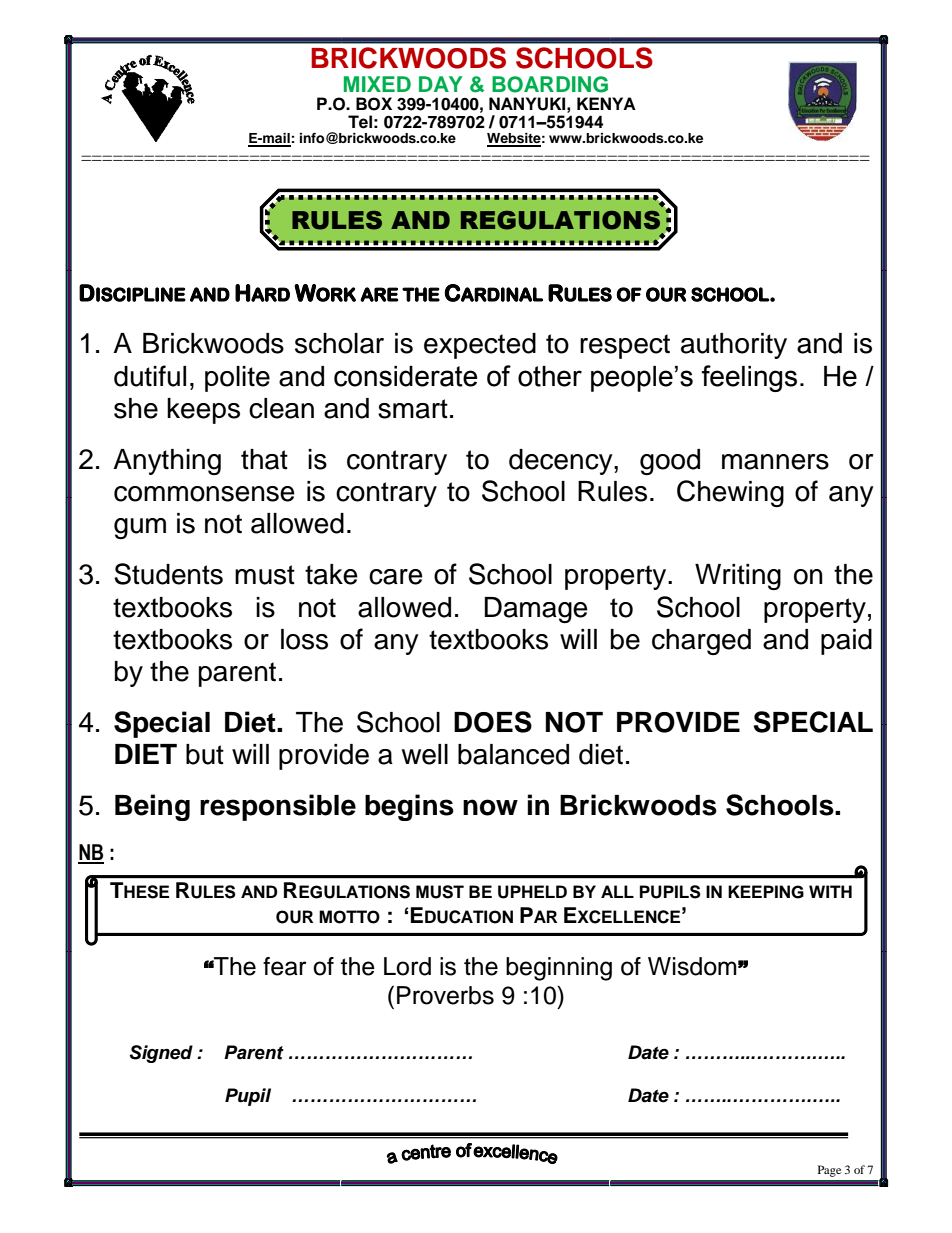  What do you see at coordinates (606, 103) in the page?
I see `KENYA` at bounding box center [606, 103].
